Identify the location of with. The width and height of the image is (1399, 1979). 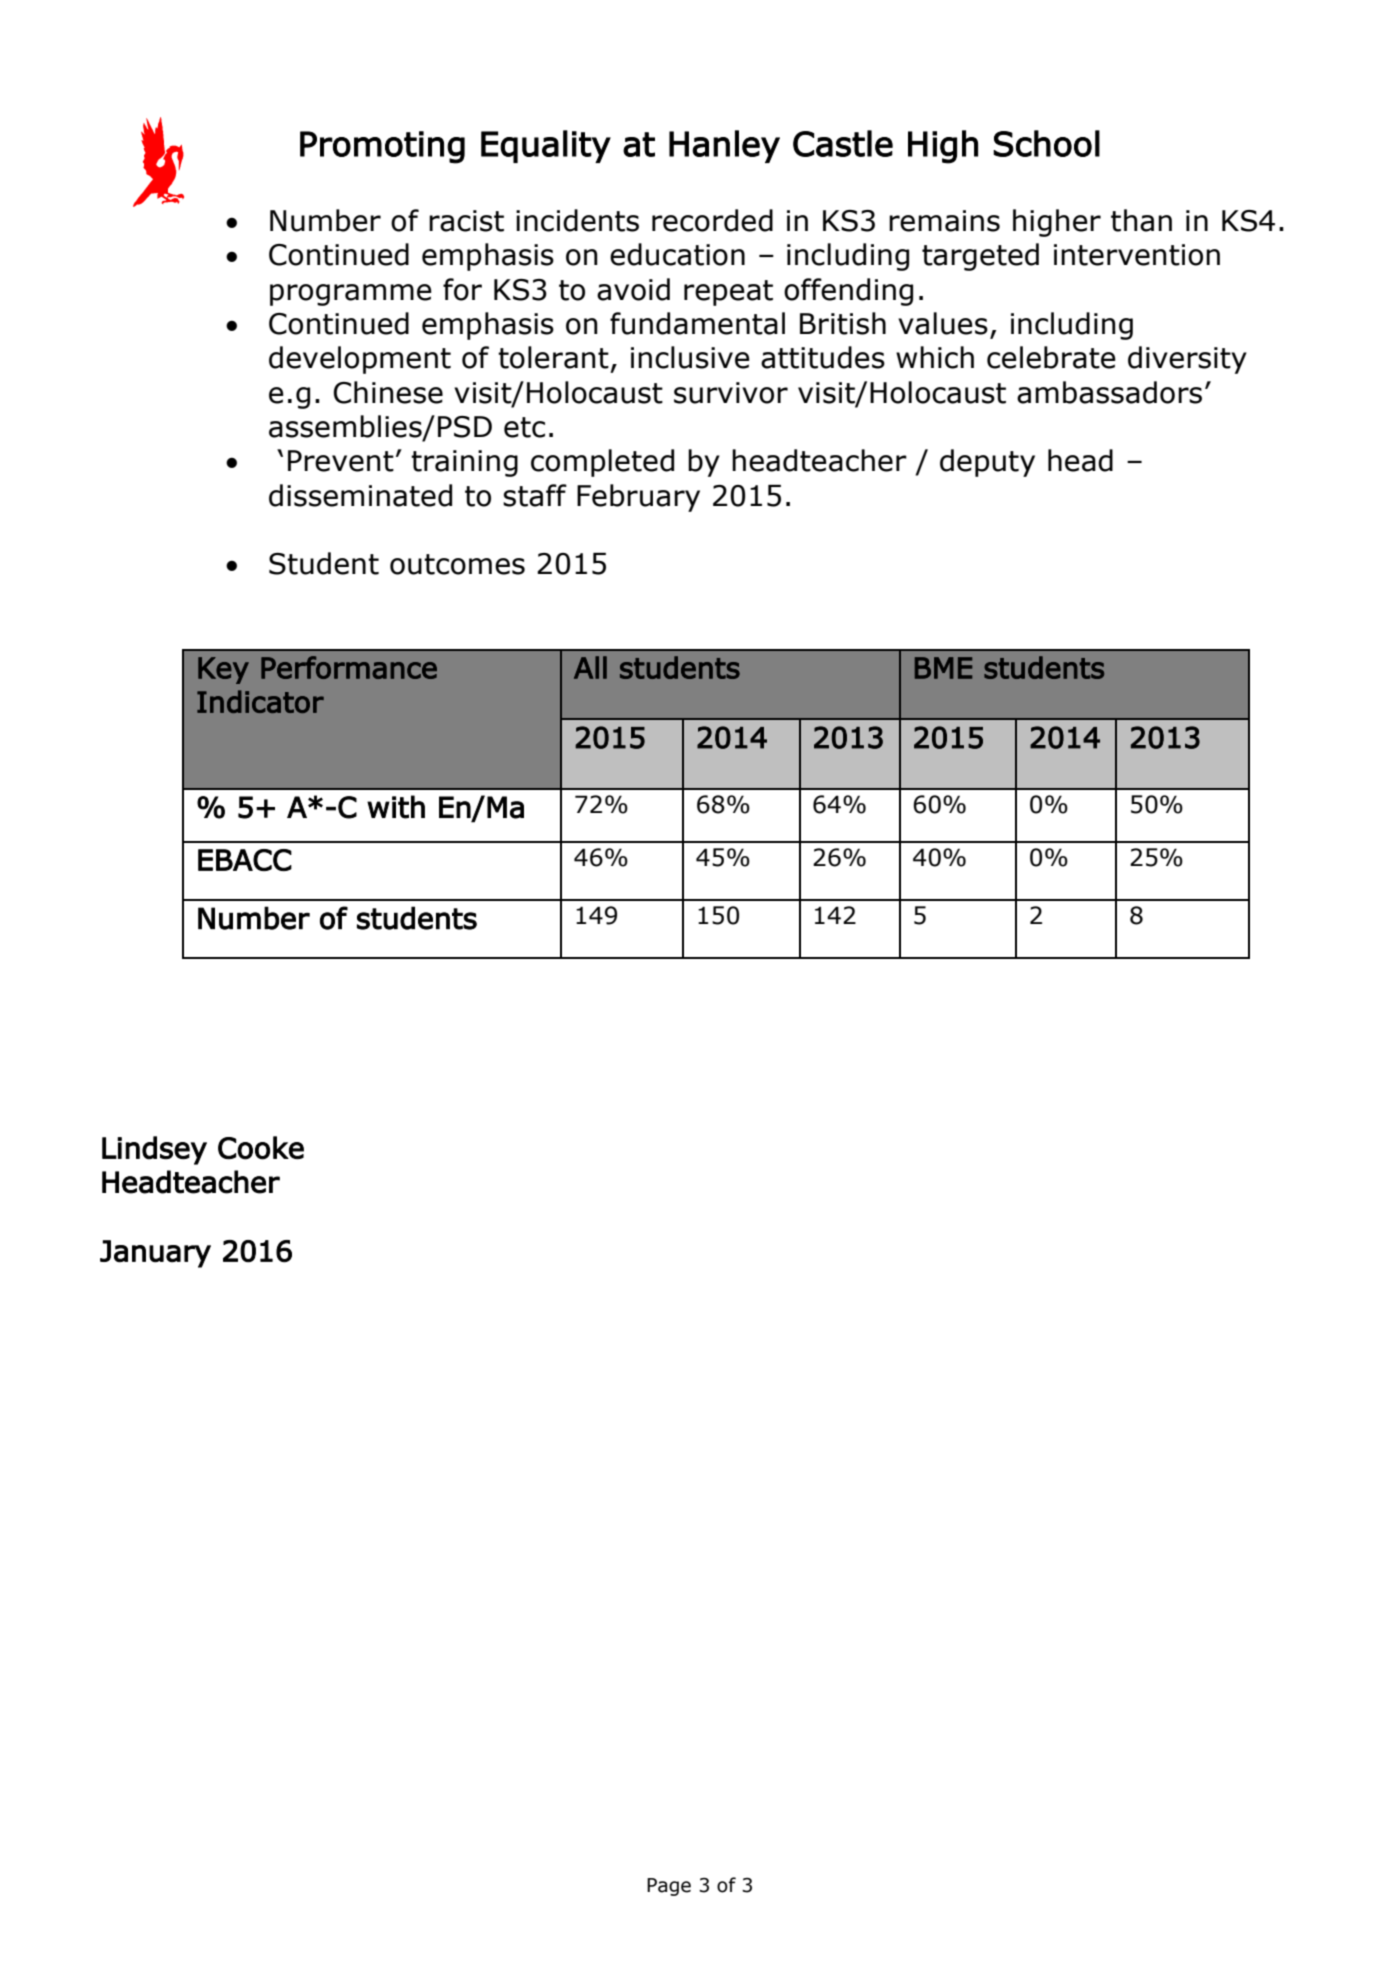
(396, 807).
